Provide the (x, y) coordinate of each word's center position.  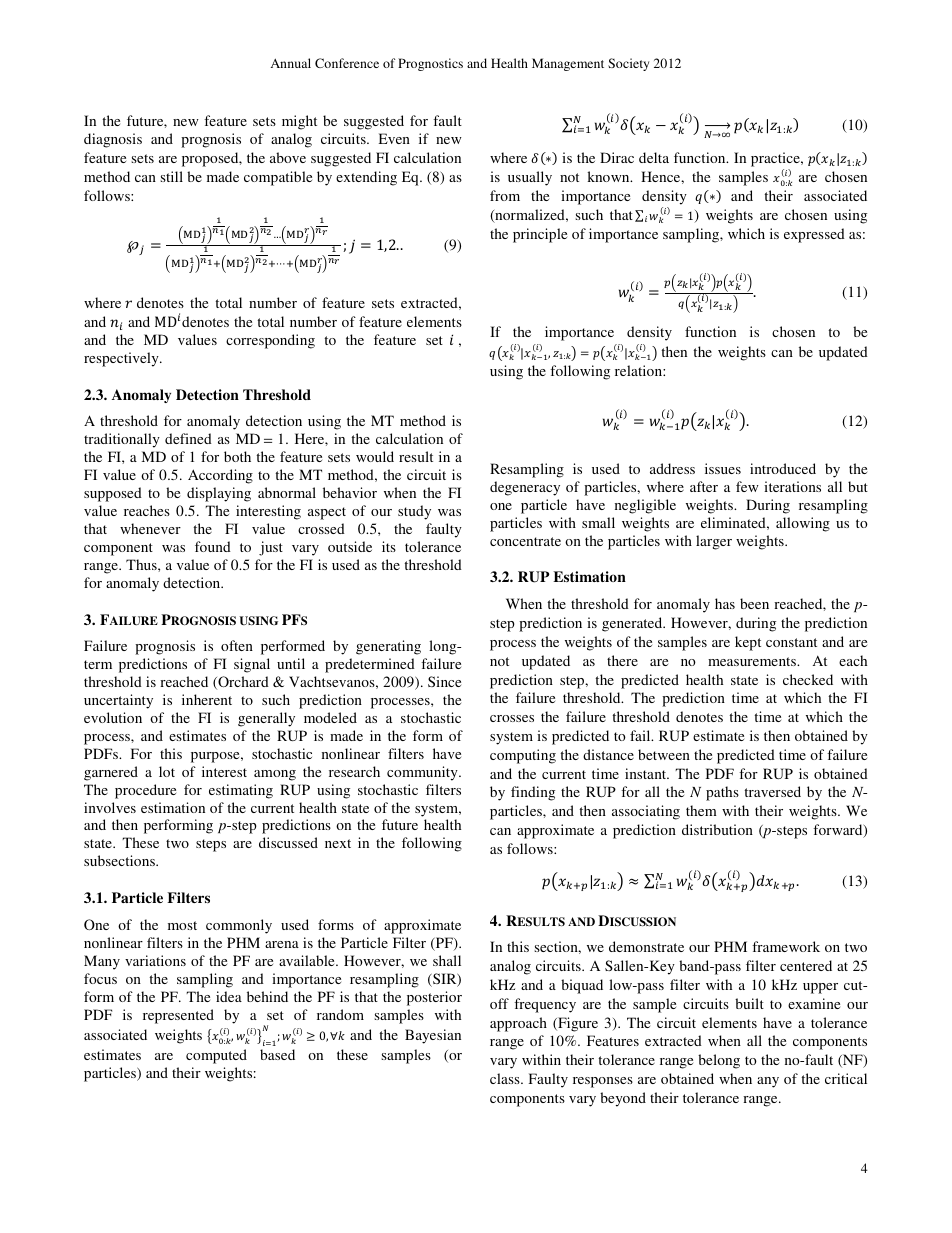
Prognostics (430, 64)
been (754, 603)
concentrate (525, 541)
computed (216, 1056)
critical (846, 1078)
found (213, 546)
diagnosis (113, 140)
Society (628, 64)
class (506, 1078)
